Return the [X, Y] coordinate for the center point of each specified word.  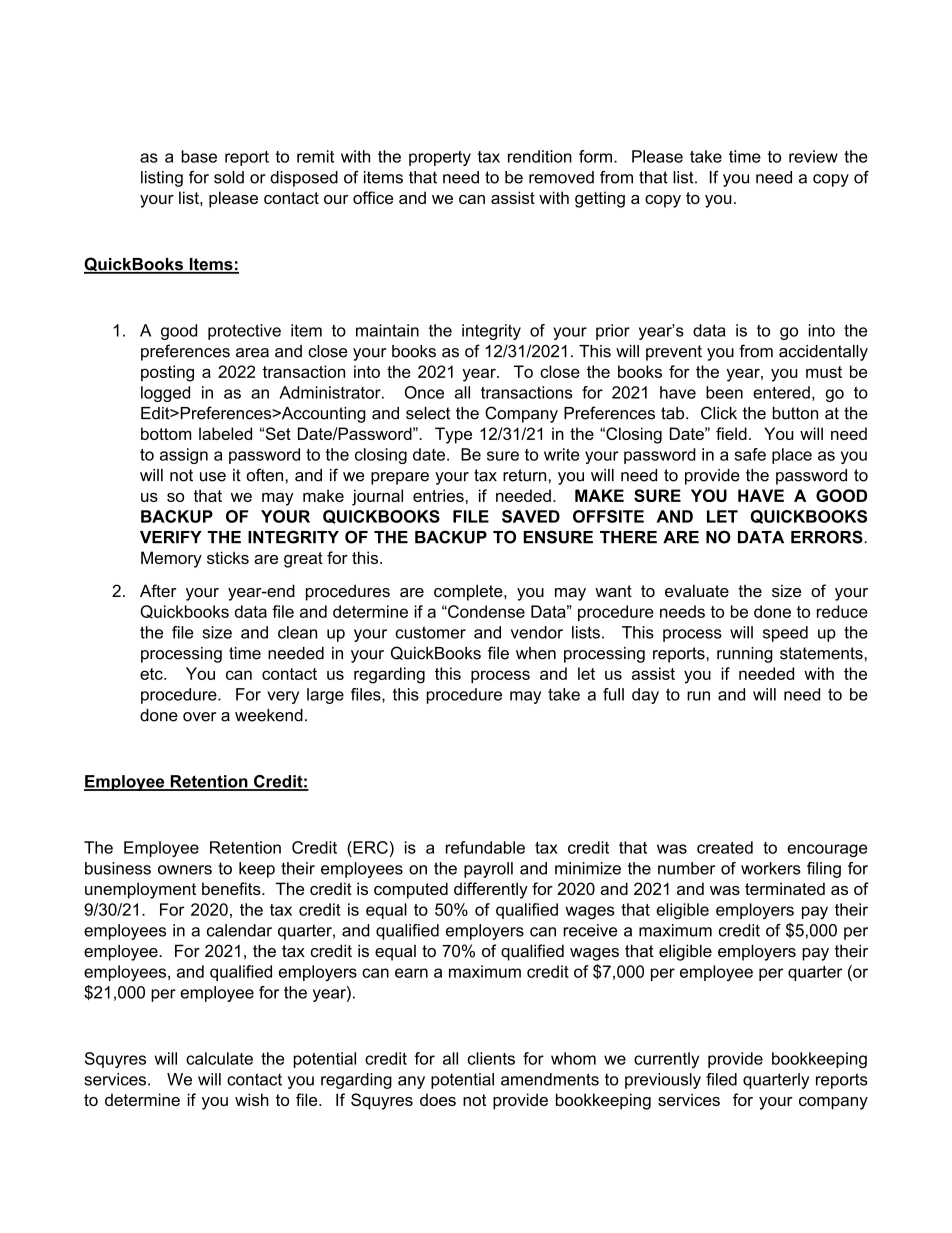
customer [431, 632]
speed [785, 634]
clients [491, 1058]
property [440, 158]
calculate [219, 1058]
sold [229, 177]
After [158, 590]
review [813, 156]
